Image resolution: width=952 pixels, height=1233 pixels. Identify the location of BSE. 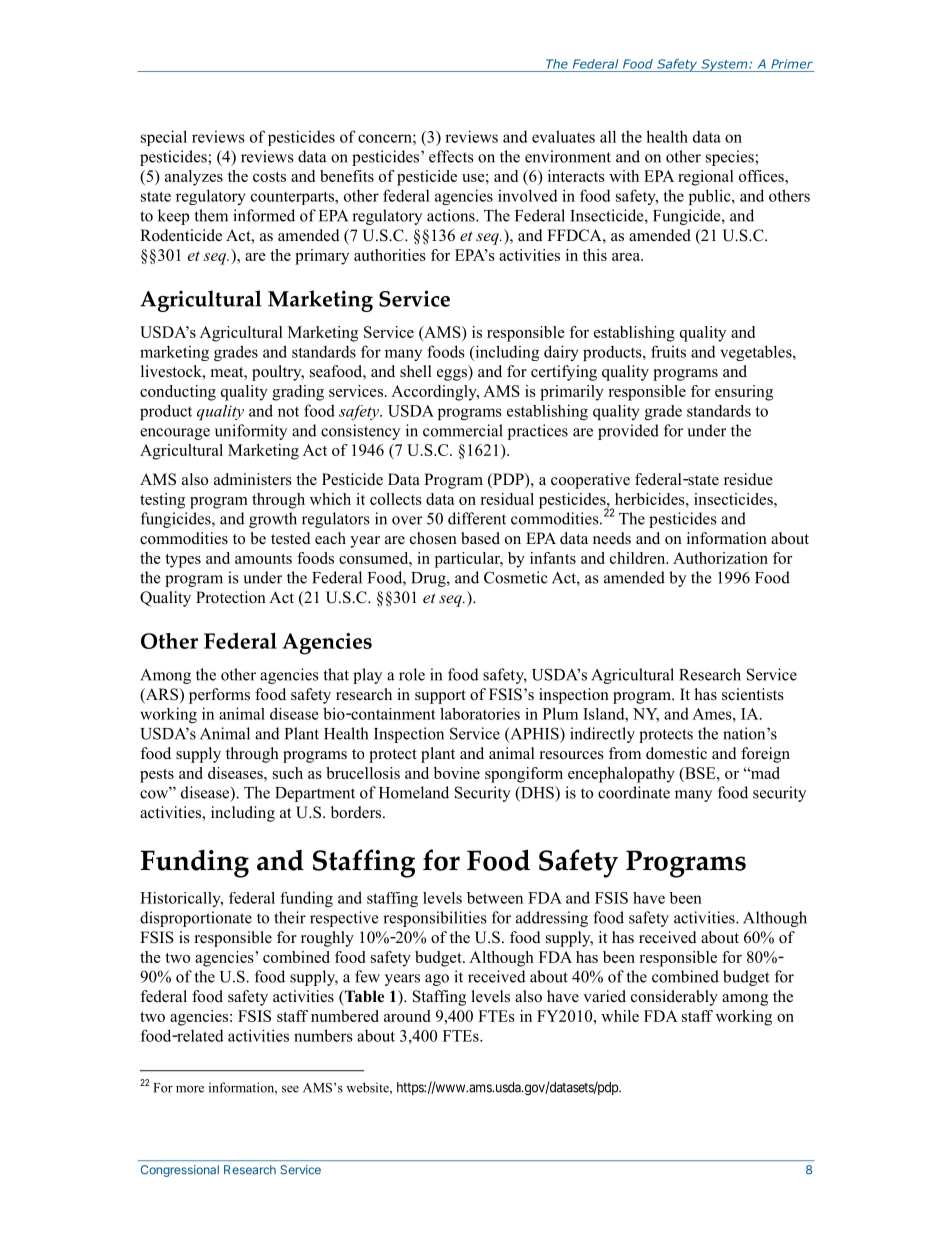
(700, 773).
